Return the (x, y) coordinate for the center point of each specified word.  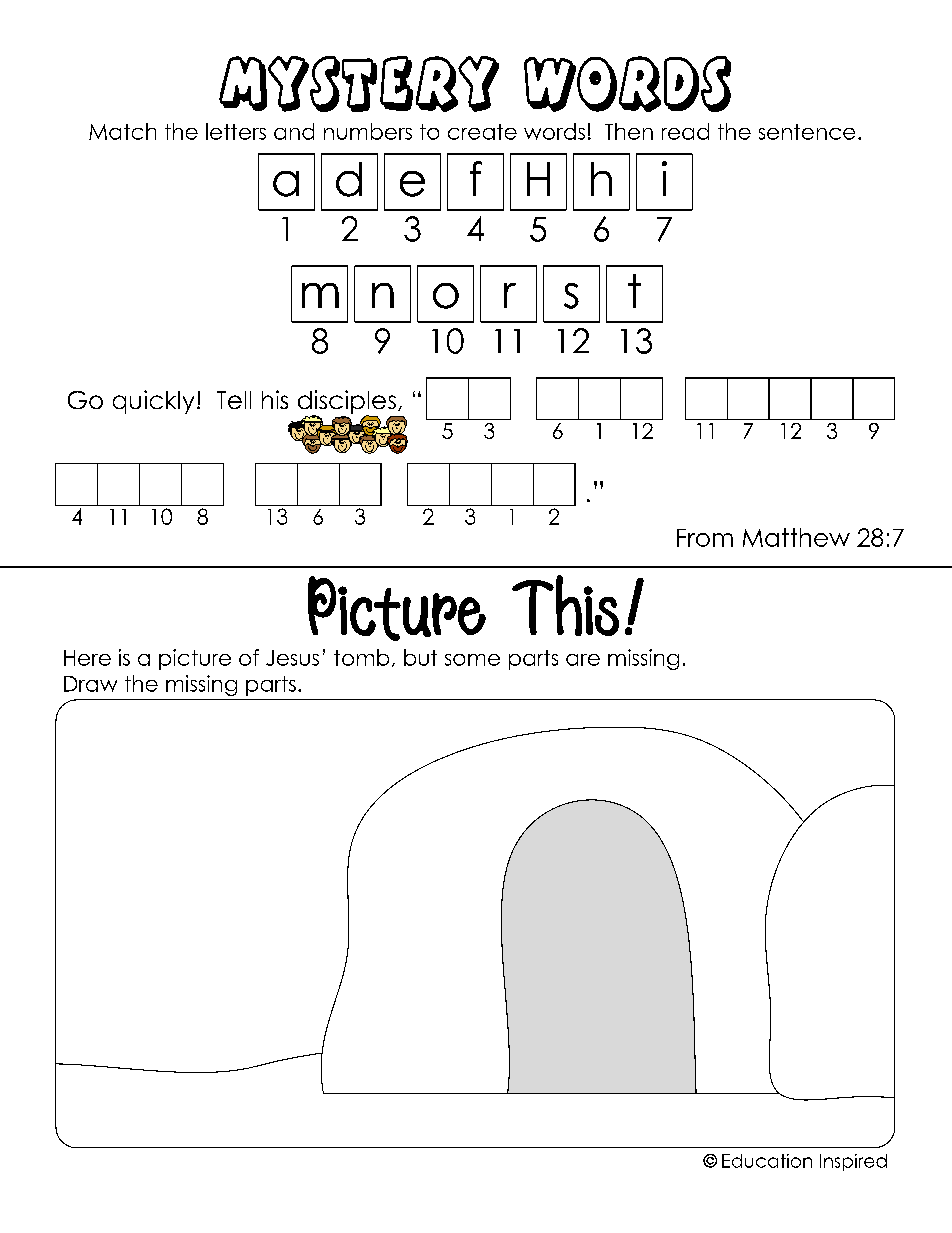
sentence (807, 132)
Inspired (853, 1162)
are (583, 660)
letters (236, 131)
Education (767, 1161)
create (482, 132)
